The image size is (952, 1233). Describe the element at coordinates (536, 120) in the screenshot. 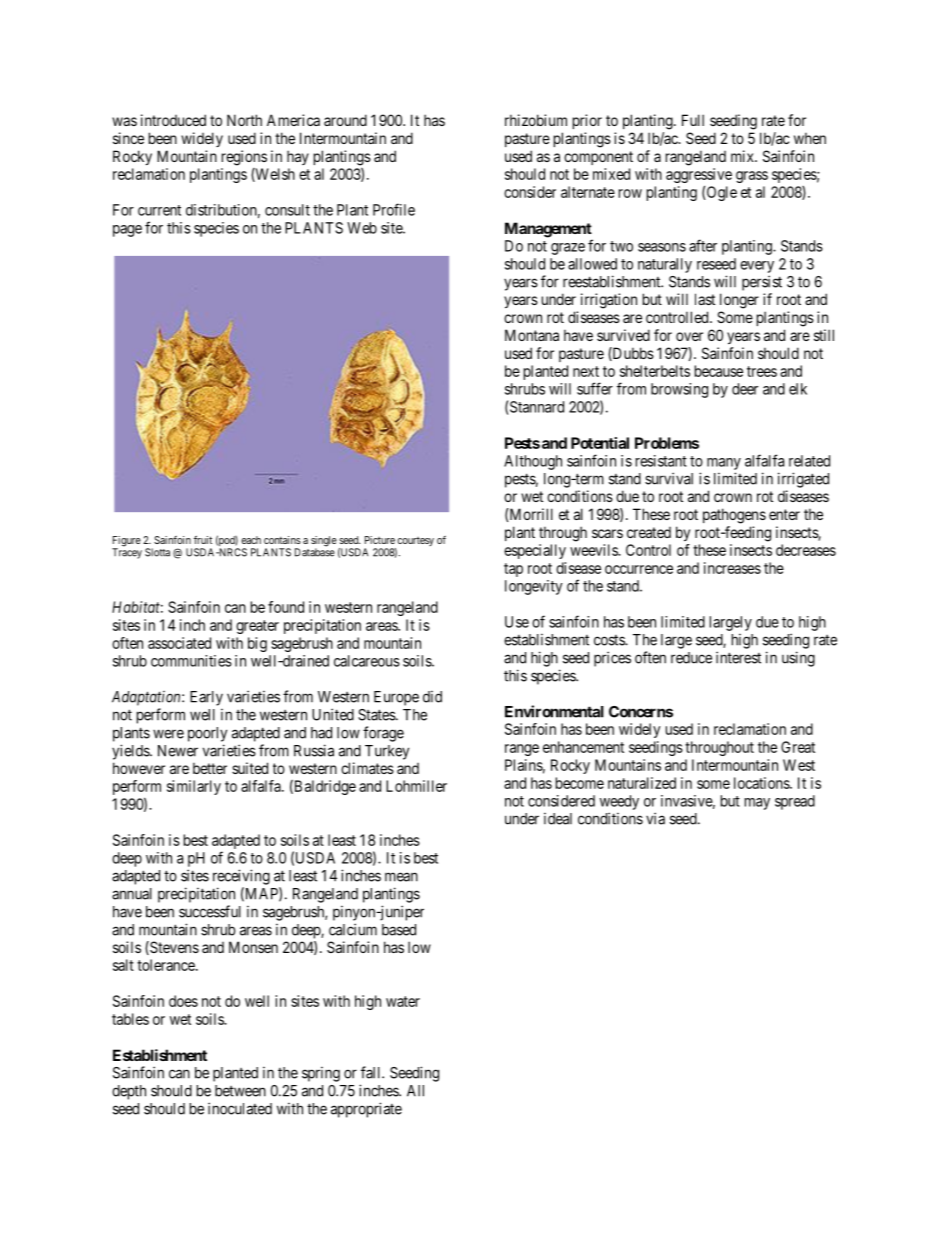

I see `rhizobium` at that location.
